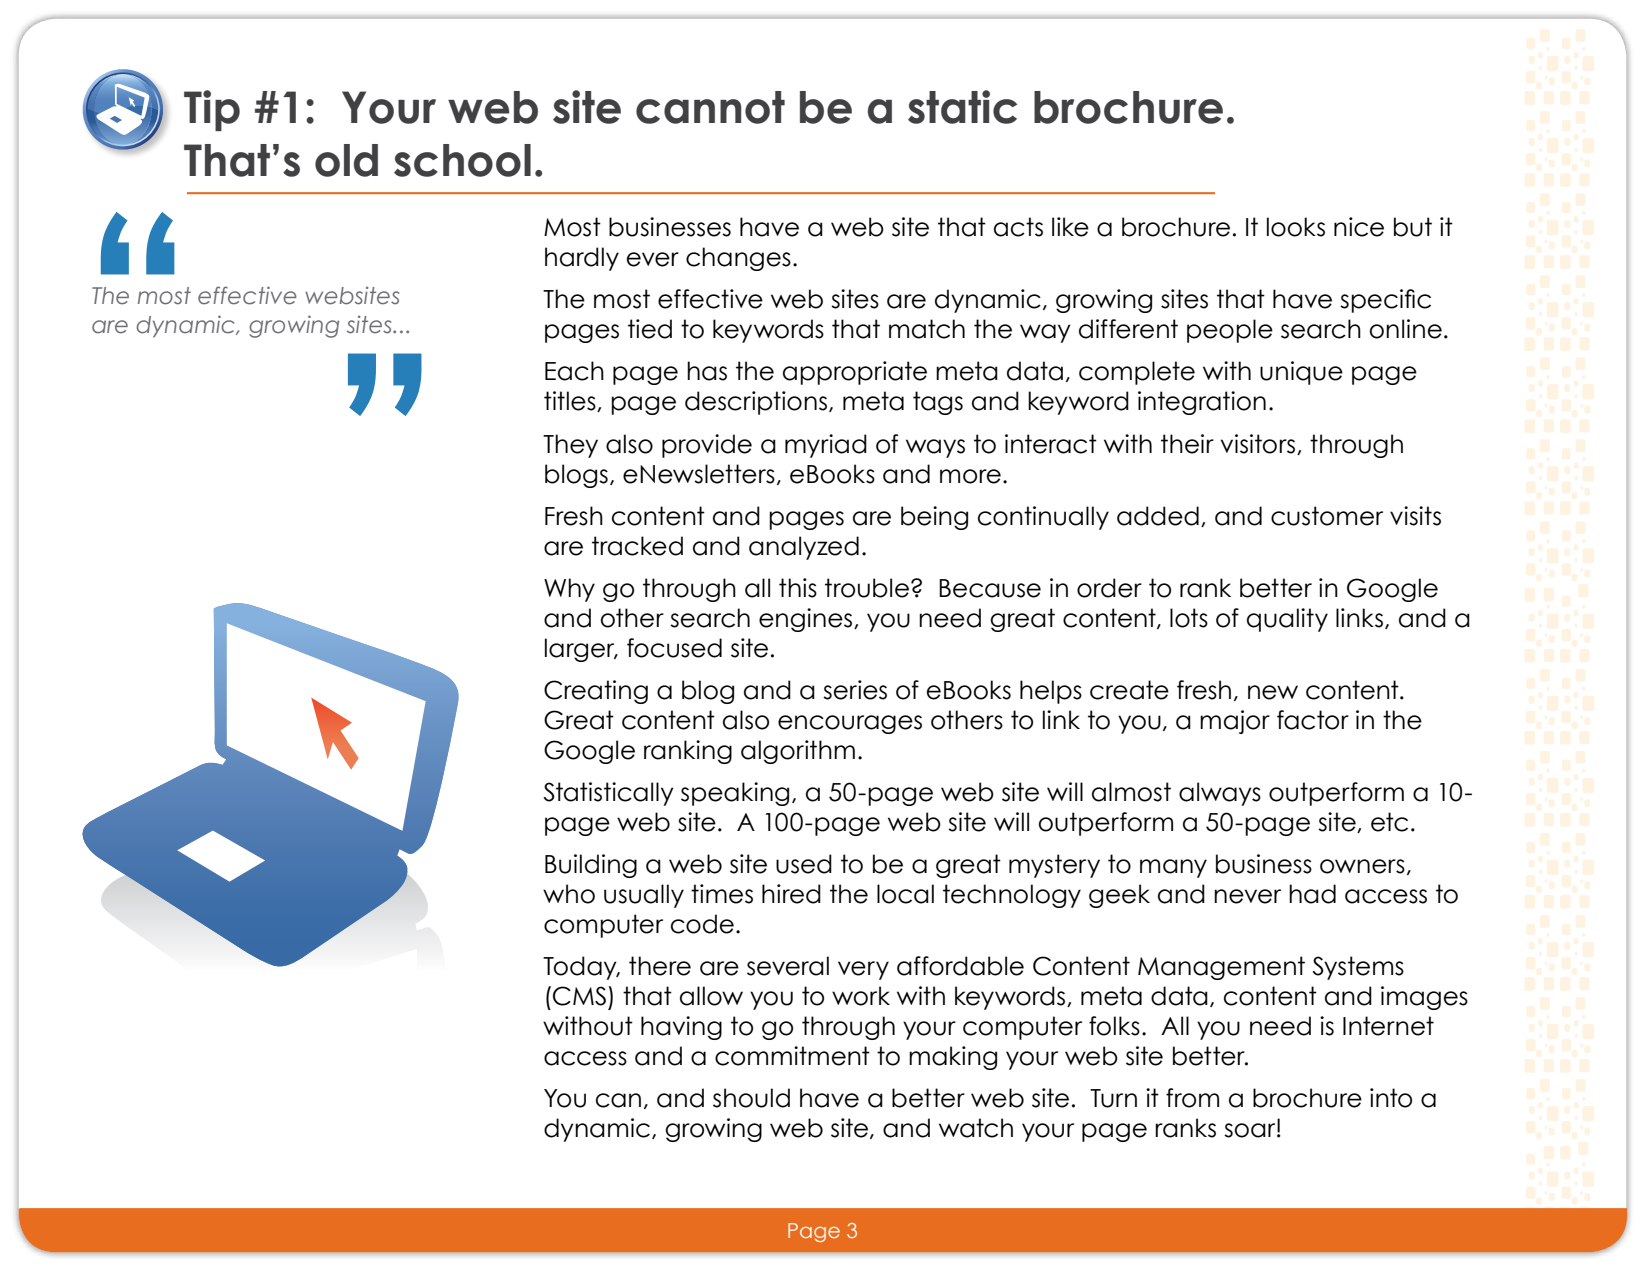 The image size is (1645, 1271). I want to click on match, so click(927, 329).
